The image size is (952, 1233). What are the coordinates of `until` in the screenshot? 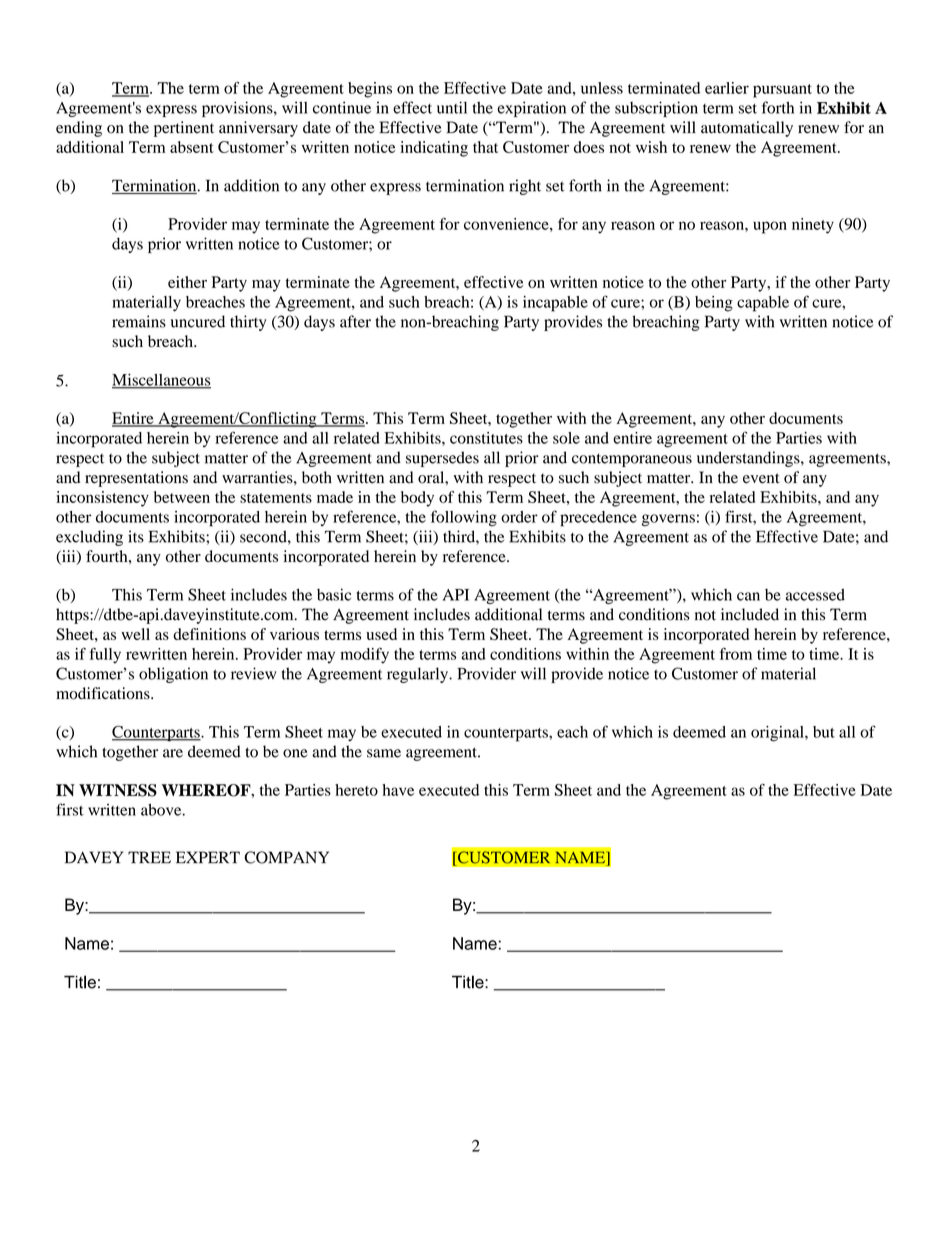 It's located at (452, 107).
